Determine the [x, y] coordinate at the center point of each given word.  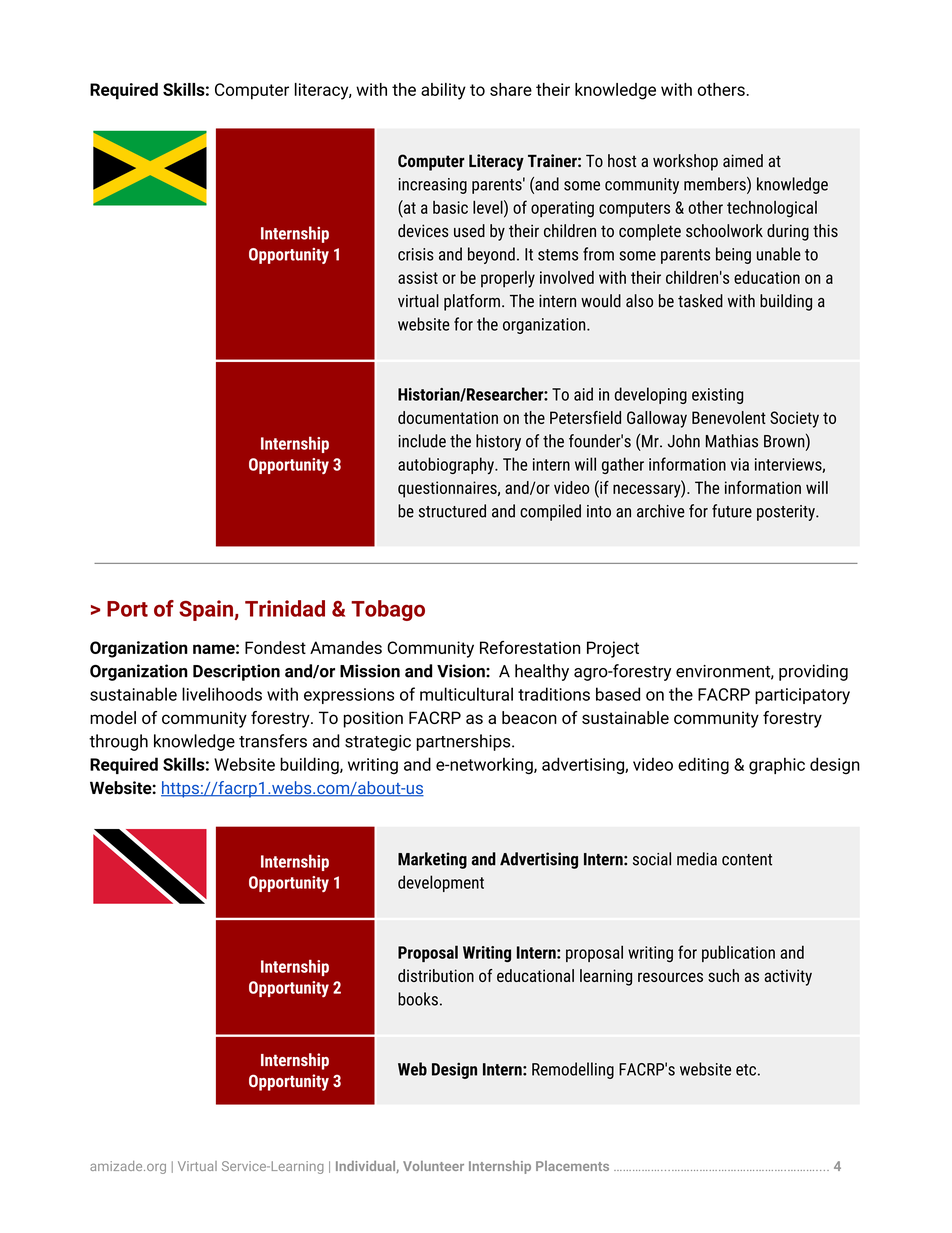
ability [443, 91]
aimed [743, 160]
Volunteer [433, 1166]
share [511, 89]
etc [746, 1070]
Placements [572, 1166]
